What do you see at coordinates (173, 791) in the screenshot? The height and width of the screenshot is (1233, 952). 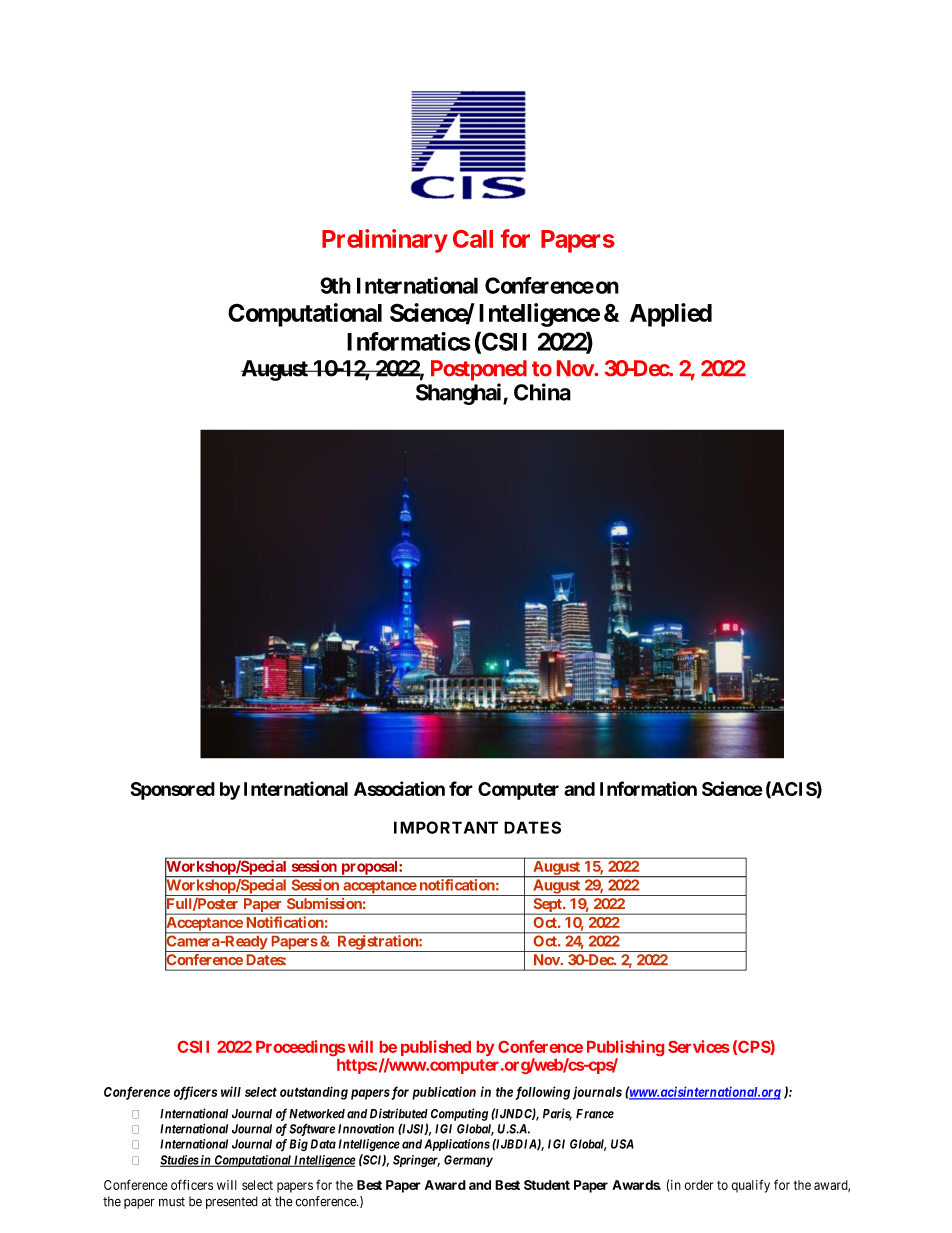 I see `Sponsored` at bounding box center [173, 791].
